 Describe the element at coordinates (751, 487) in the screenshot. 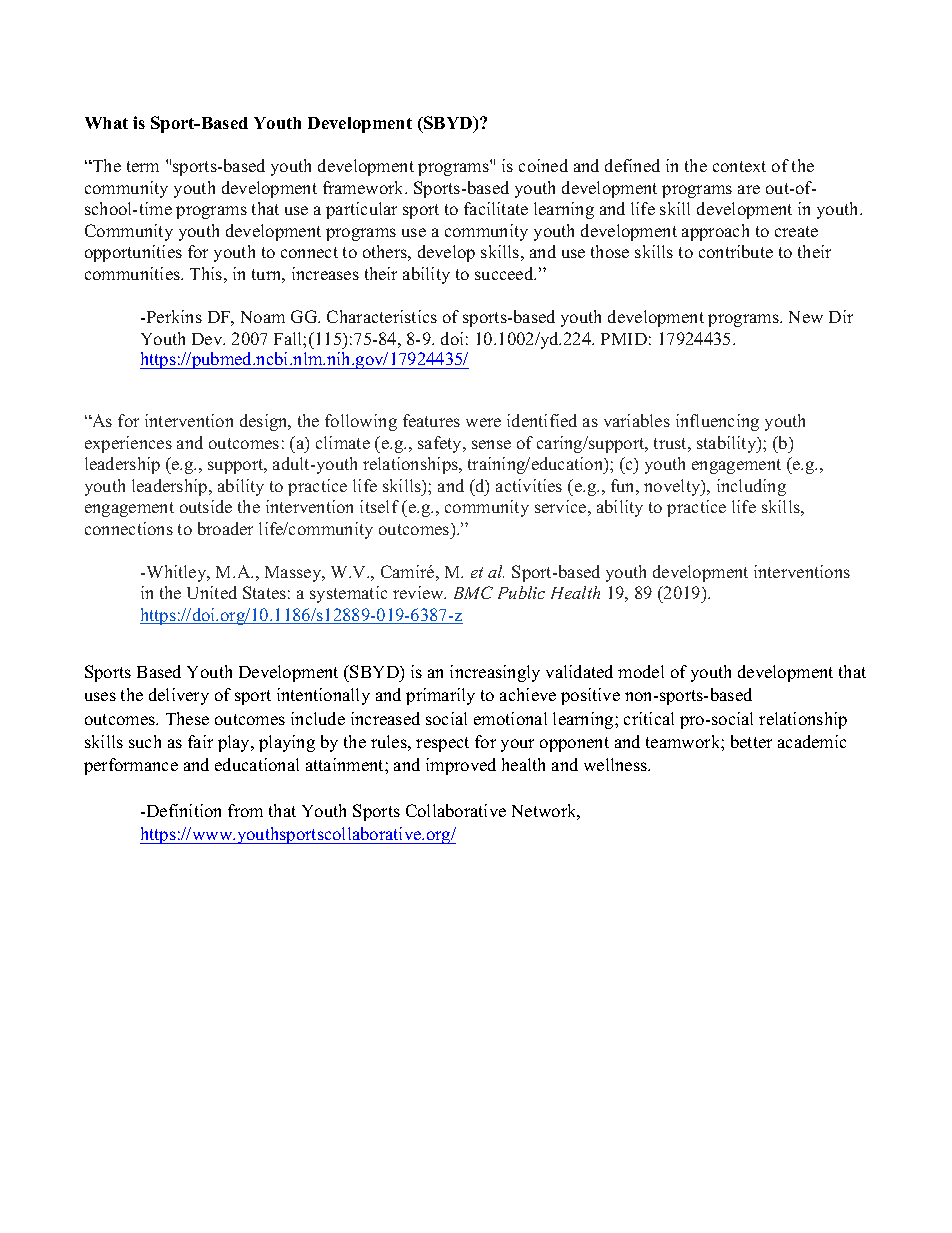

I see `including` at that location.
